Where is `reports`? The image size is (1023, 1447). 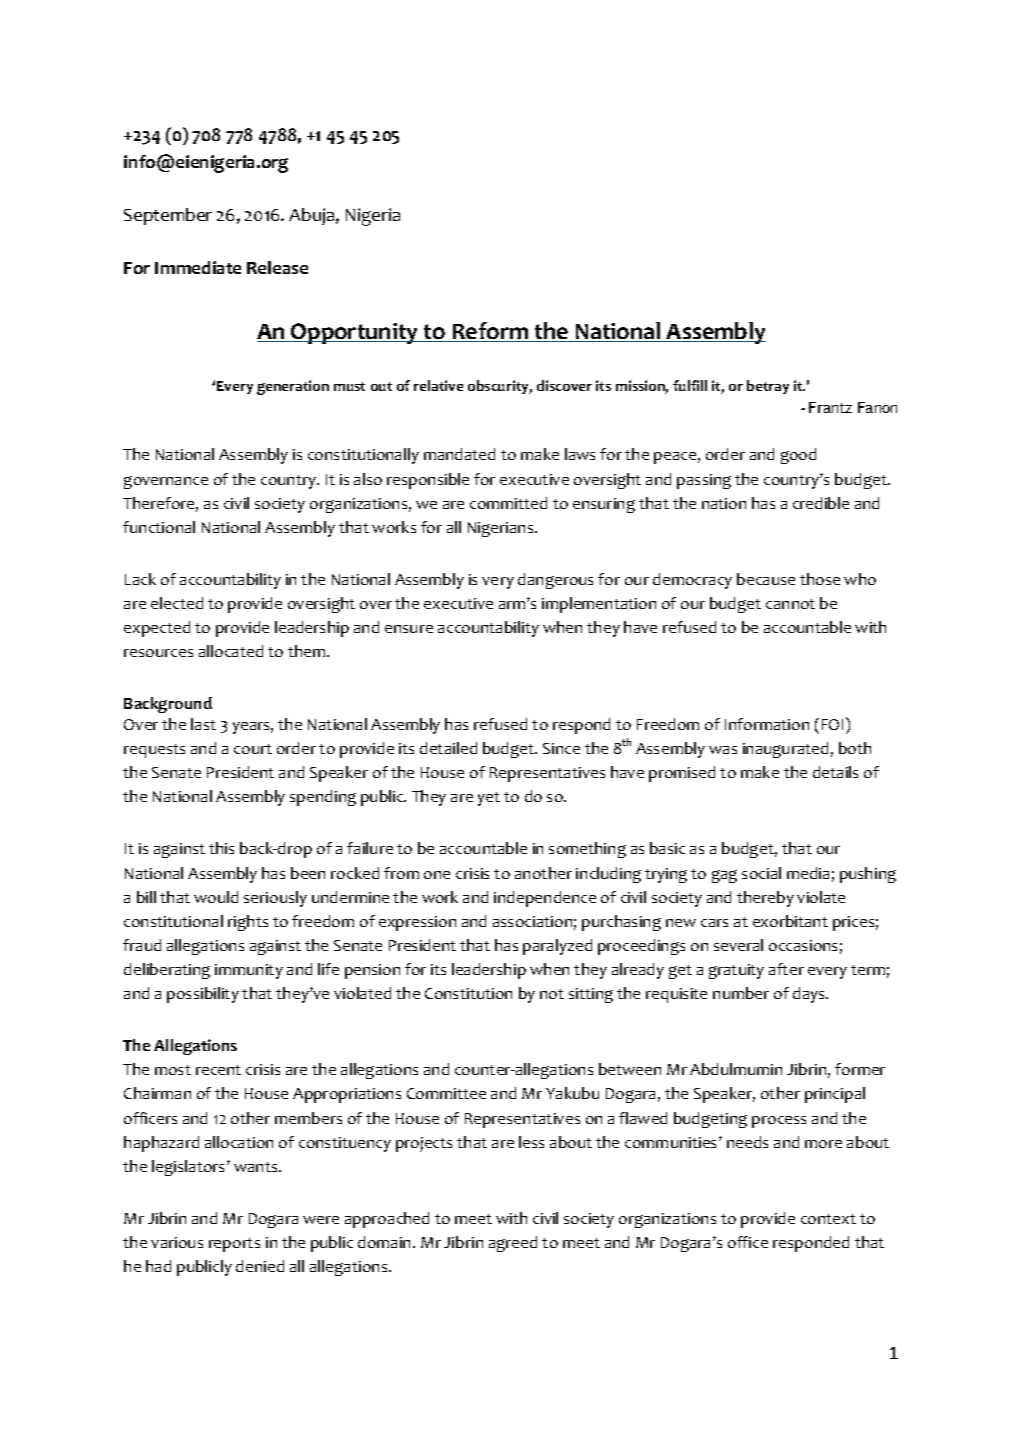
reports is located at coordinates (234, 1245).
